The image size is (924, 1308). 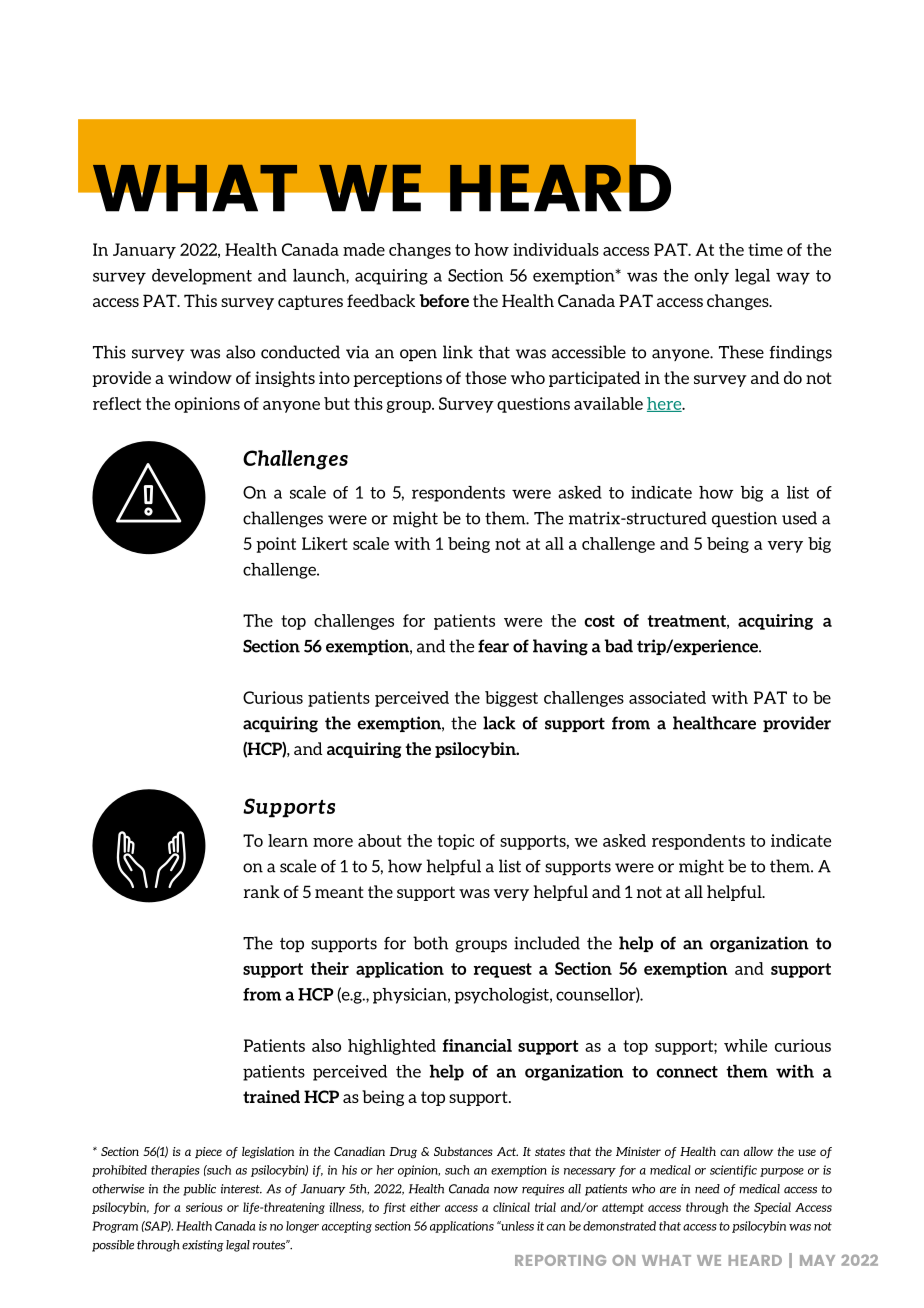 I want to click on existing, so click(x=203, y=1246).
